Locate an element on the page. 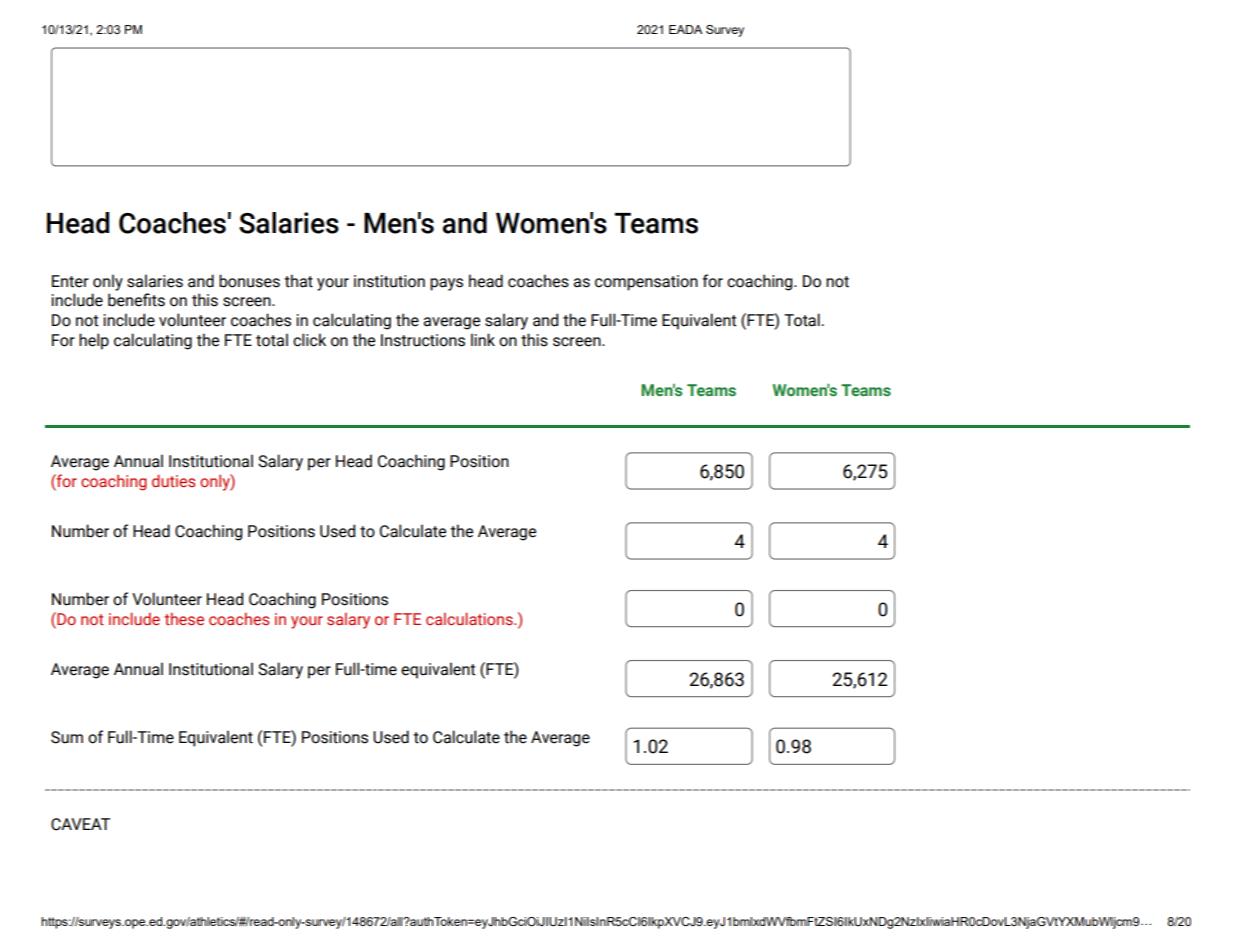  CAVEAT is located at coordinates (80, 824).
